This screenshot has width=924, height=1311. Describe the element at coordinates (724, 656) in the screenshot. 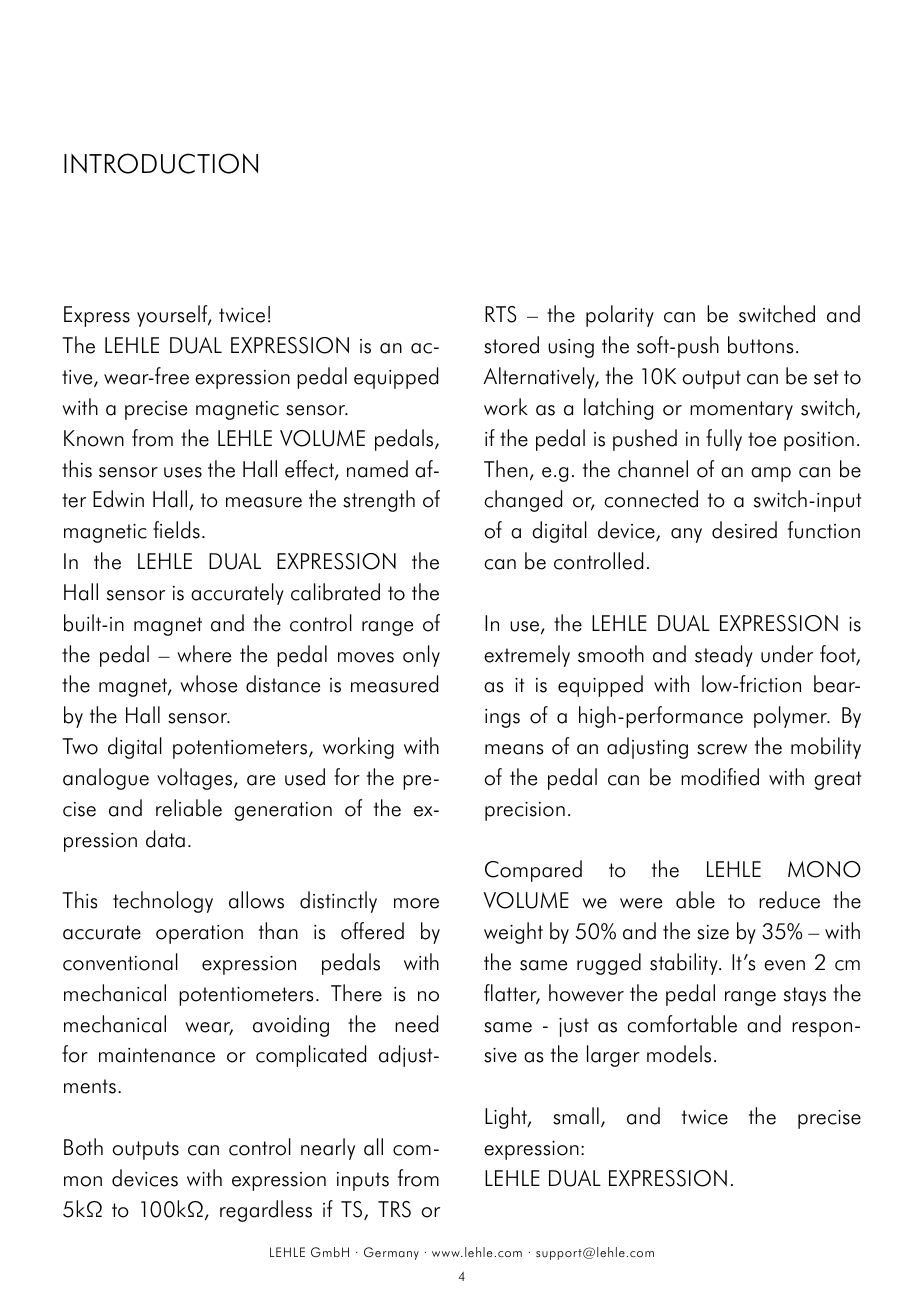

I see `steady` at that location.
